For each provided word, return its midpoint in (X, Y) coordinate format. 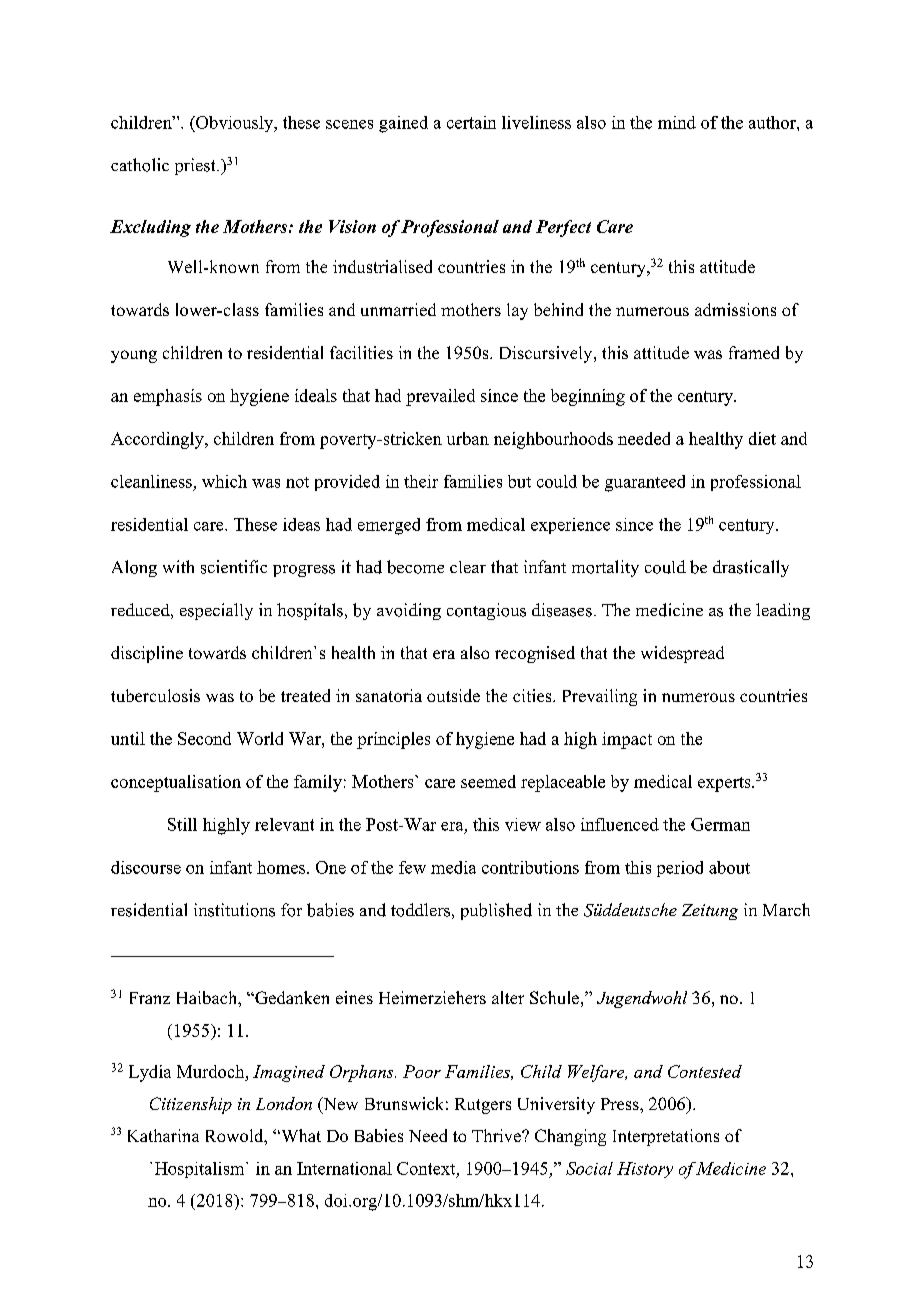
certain (471, 122)
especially (216, 611)
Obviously (235, 124)
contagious (486, 611)
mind (677, 122)
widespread (682, 654)
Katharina (163, 1135)
